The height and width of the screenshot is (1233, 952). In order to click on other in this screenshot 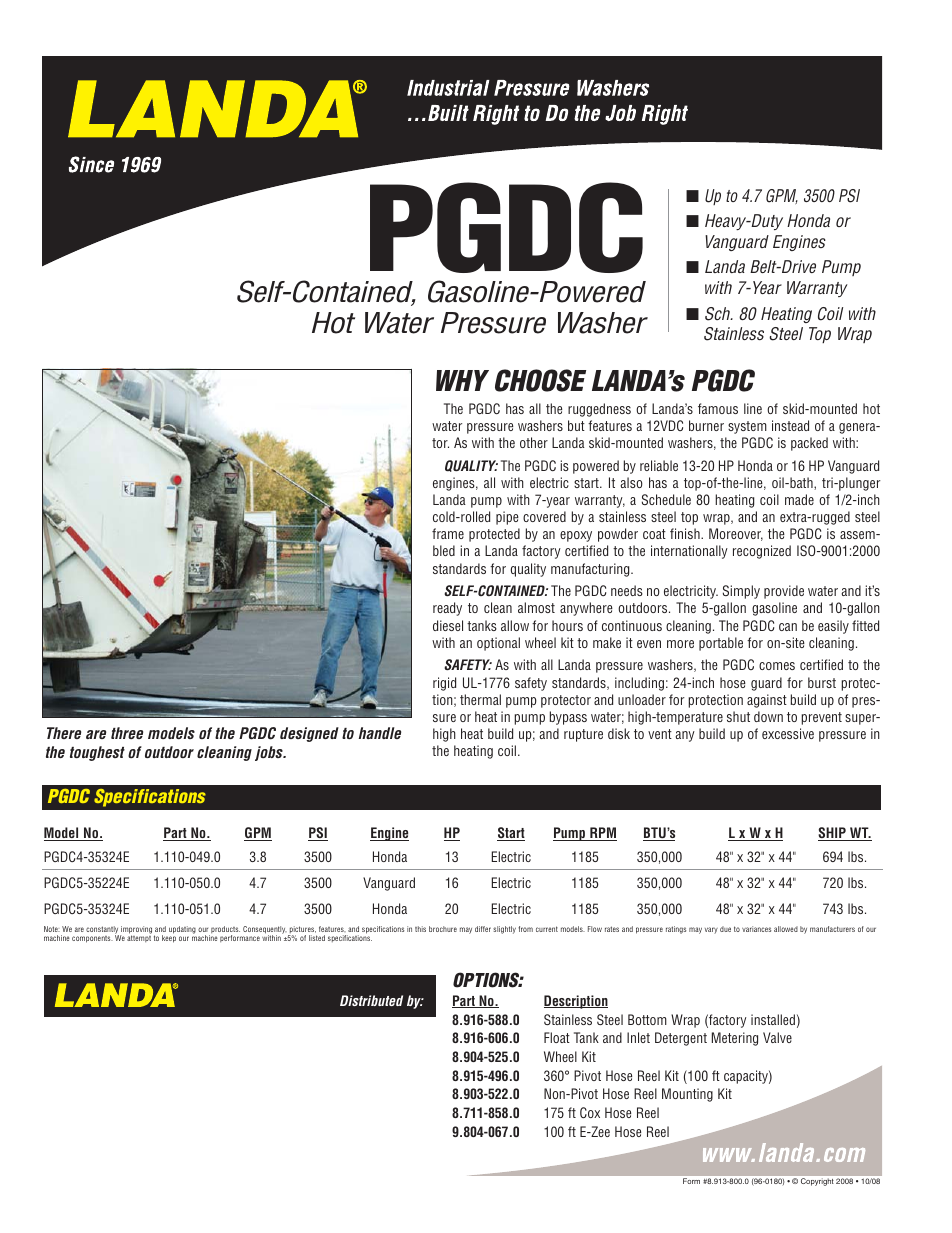, I will do `click(534, 442)`.
